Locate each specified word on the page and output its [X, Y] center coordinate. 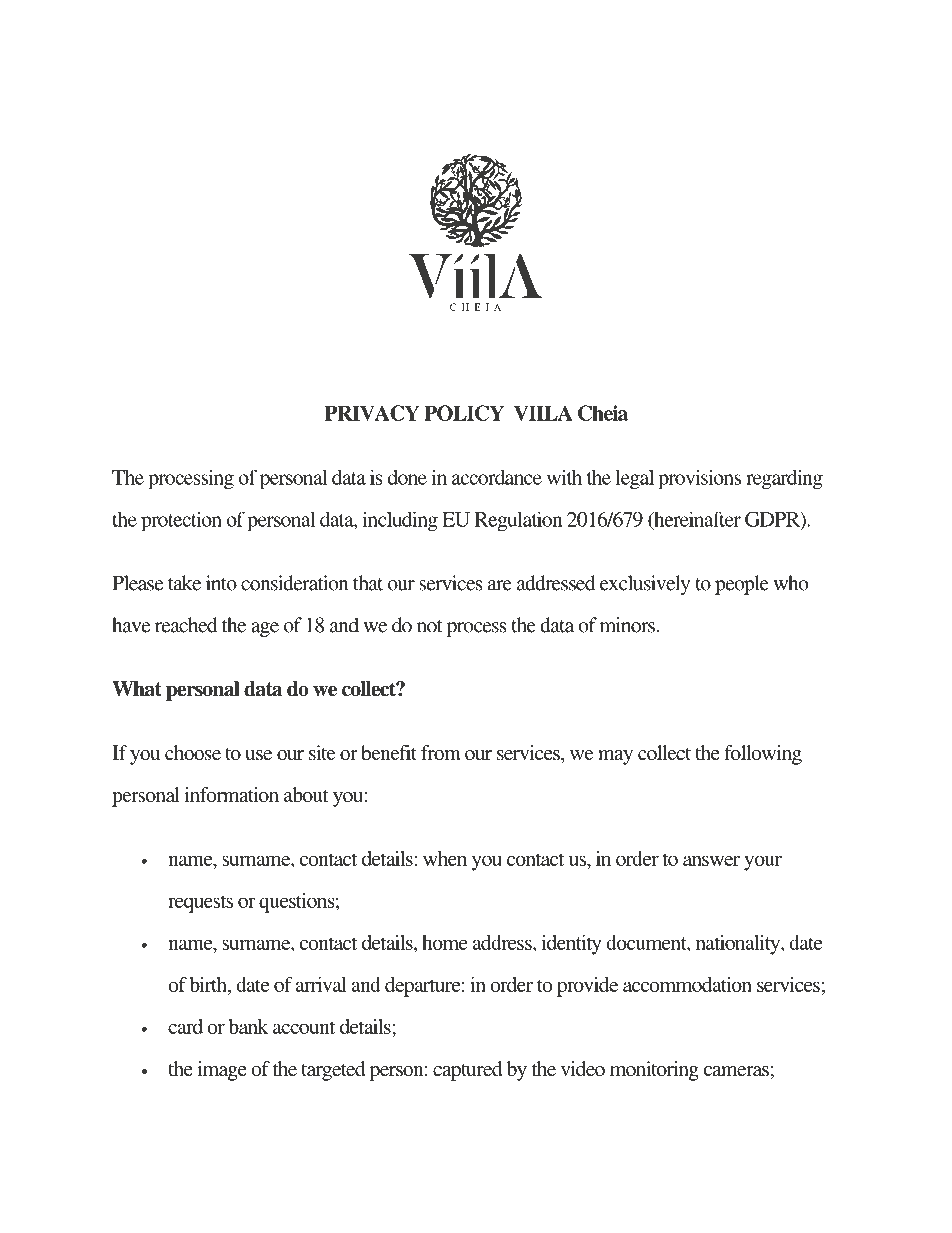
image [222, 1071]
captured [467, 1071]
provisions [699, 479]
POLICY [464, 413]
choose [193, 752]
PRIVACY [371, 413]
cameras [736, 1071]
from [441, 752]
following [763, 755]
